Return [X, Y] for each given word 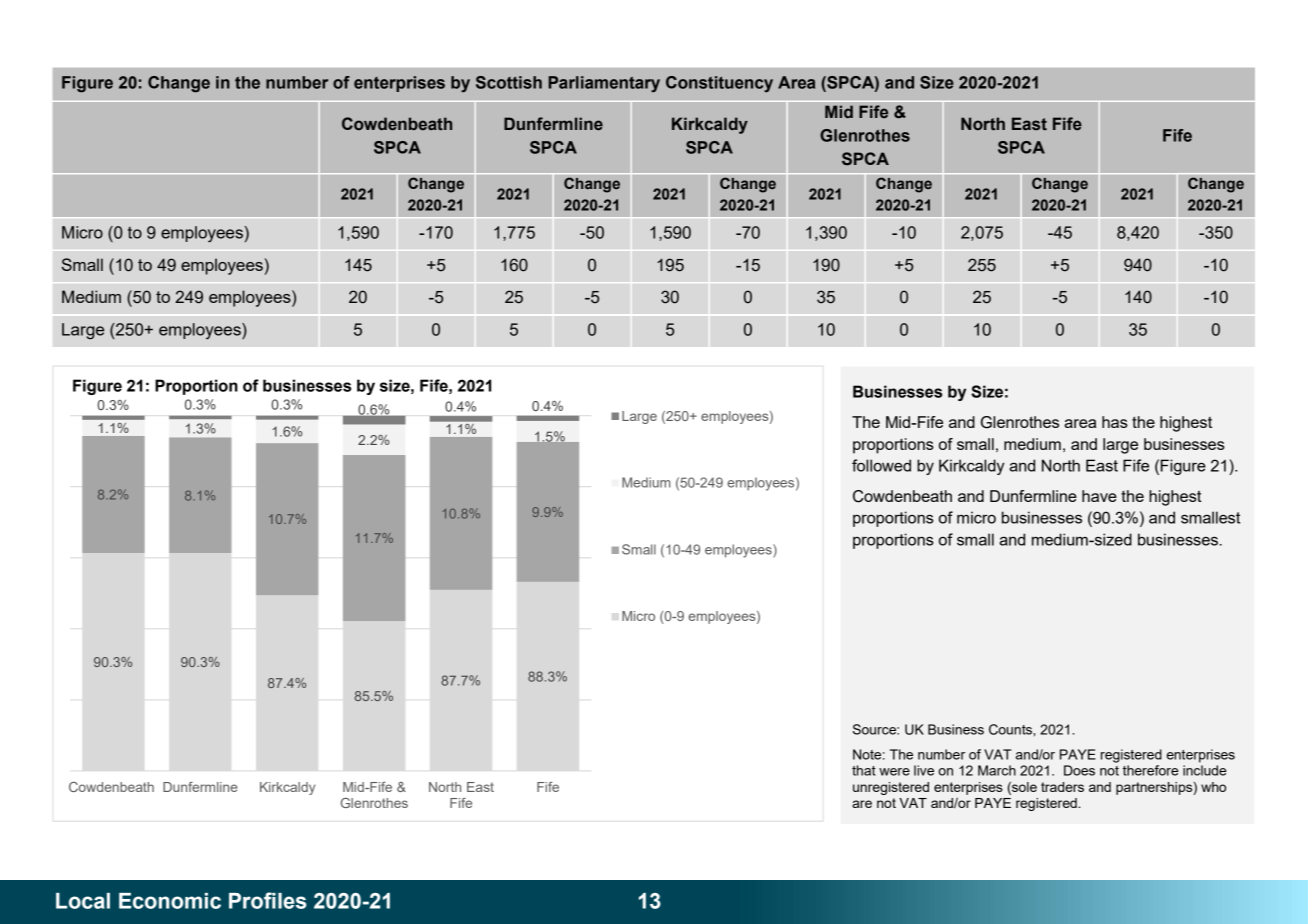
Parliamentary [604, 84]
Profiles [267, 900]
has [1115, 422]
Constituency [719, 84]
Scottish [509, 82]
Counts [1011, 729]
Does [1079, 770]
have [1099, 496]
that [864, 770]
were [894, 772]
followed [881, 465]
